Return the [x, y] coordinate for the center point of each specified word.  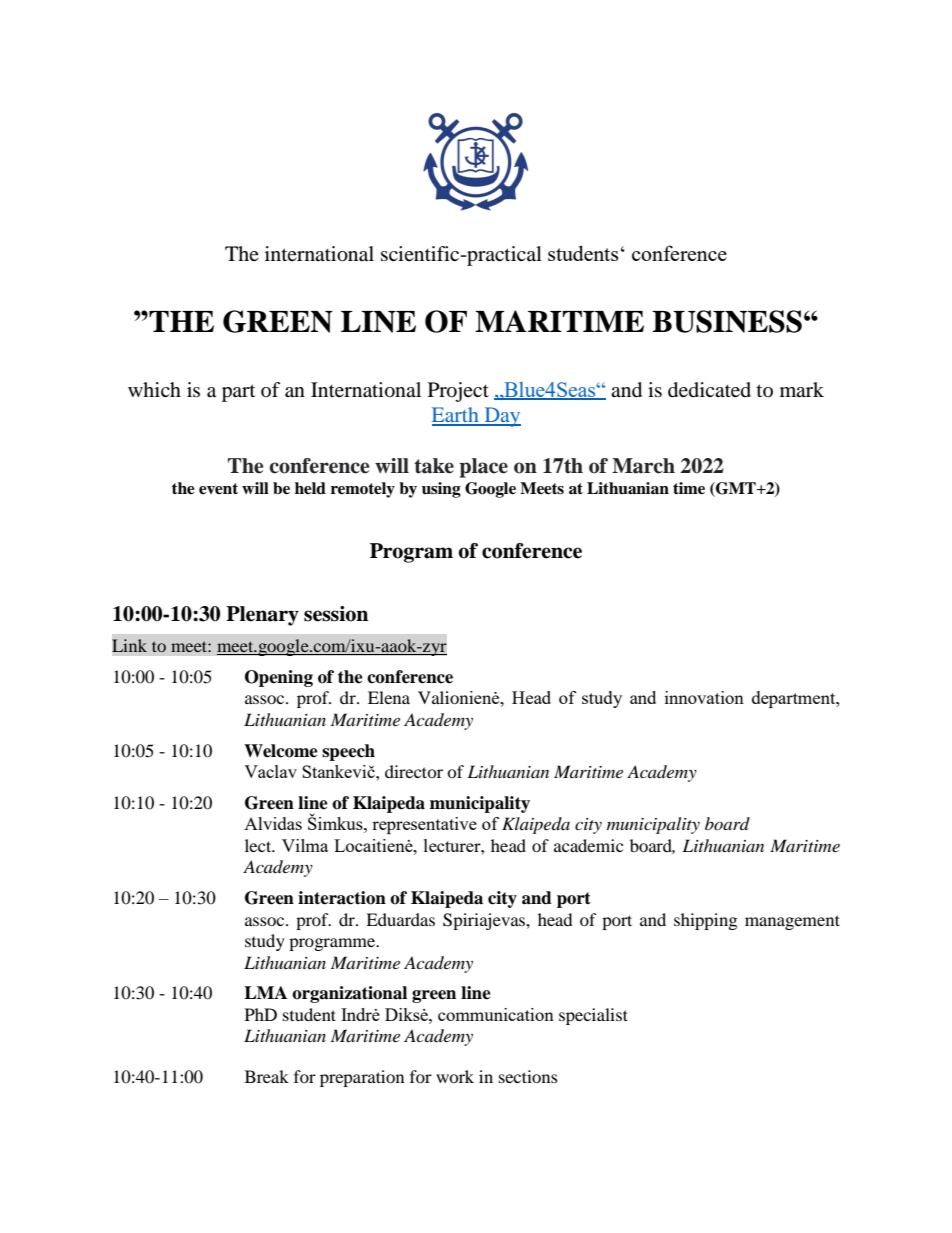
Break [267, 1076]
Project [458, 392]
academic [588, 845]
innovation [704, 697]
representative [424, 825]
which [154, 389]
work [455, 1076]
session [336, 614]
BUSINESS [727, 321]
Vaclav [270, 771]
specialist [593, 1016]
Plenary [262, 616]
